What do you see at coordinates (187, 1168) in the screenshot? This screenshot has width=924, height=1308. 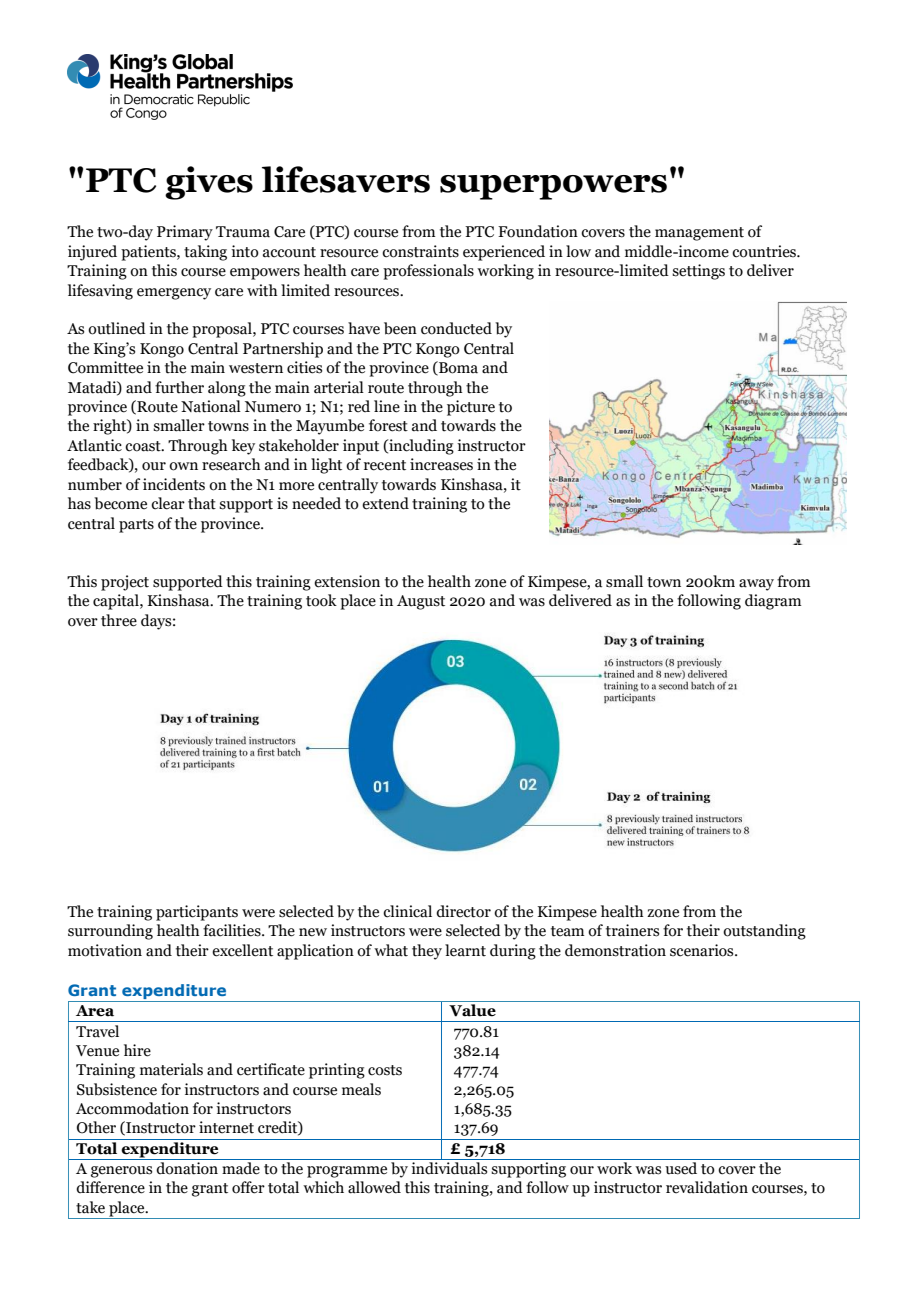 I see `donation` at bounding box center [187, 1168].
